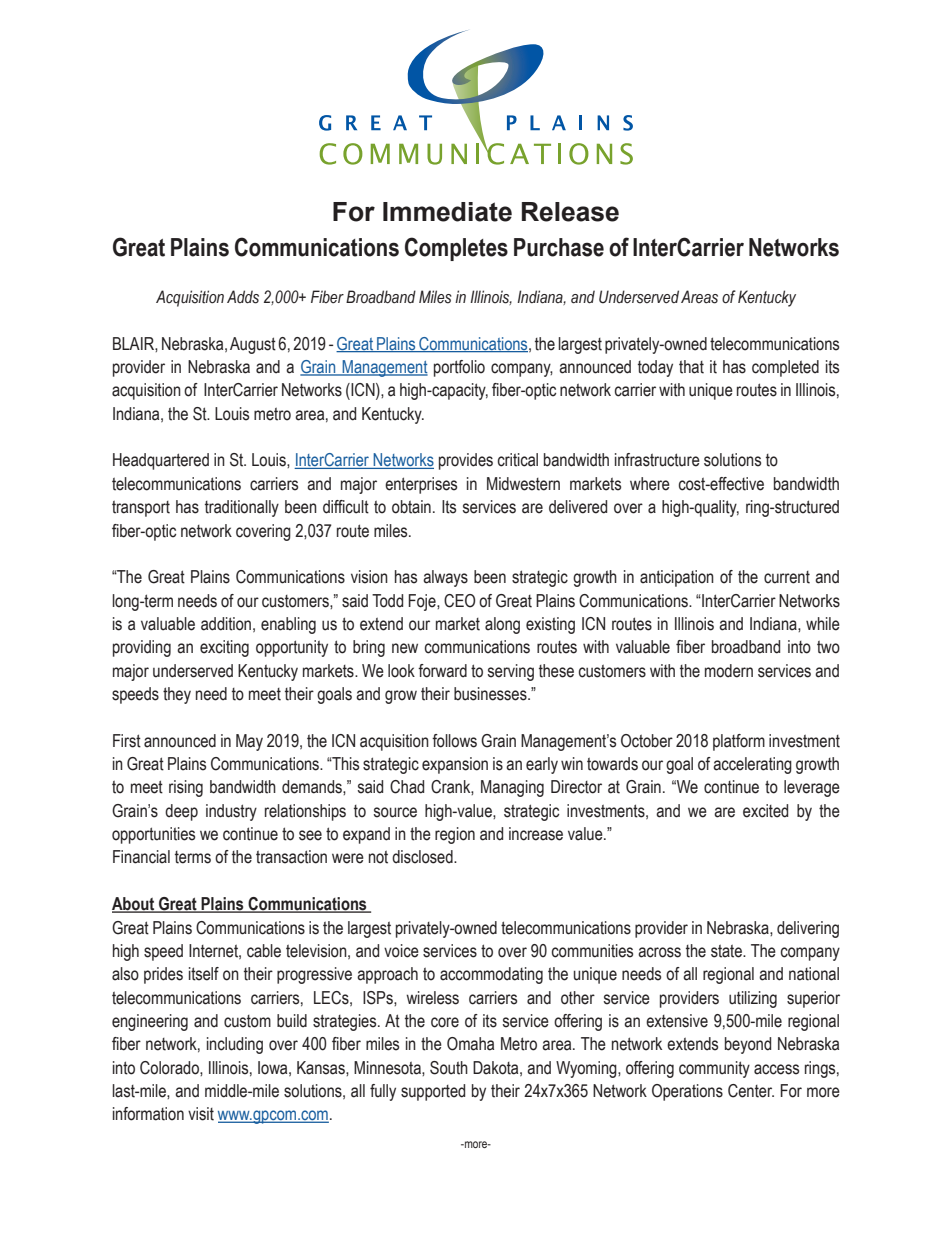 The image size is (952, 1233). I want to click on exciting, so click(224, 648).
